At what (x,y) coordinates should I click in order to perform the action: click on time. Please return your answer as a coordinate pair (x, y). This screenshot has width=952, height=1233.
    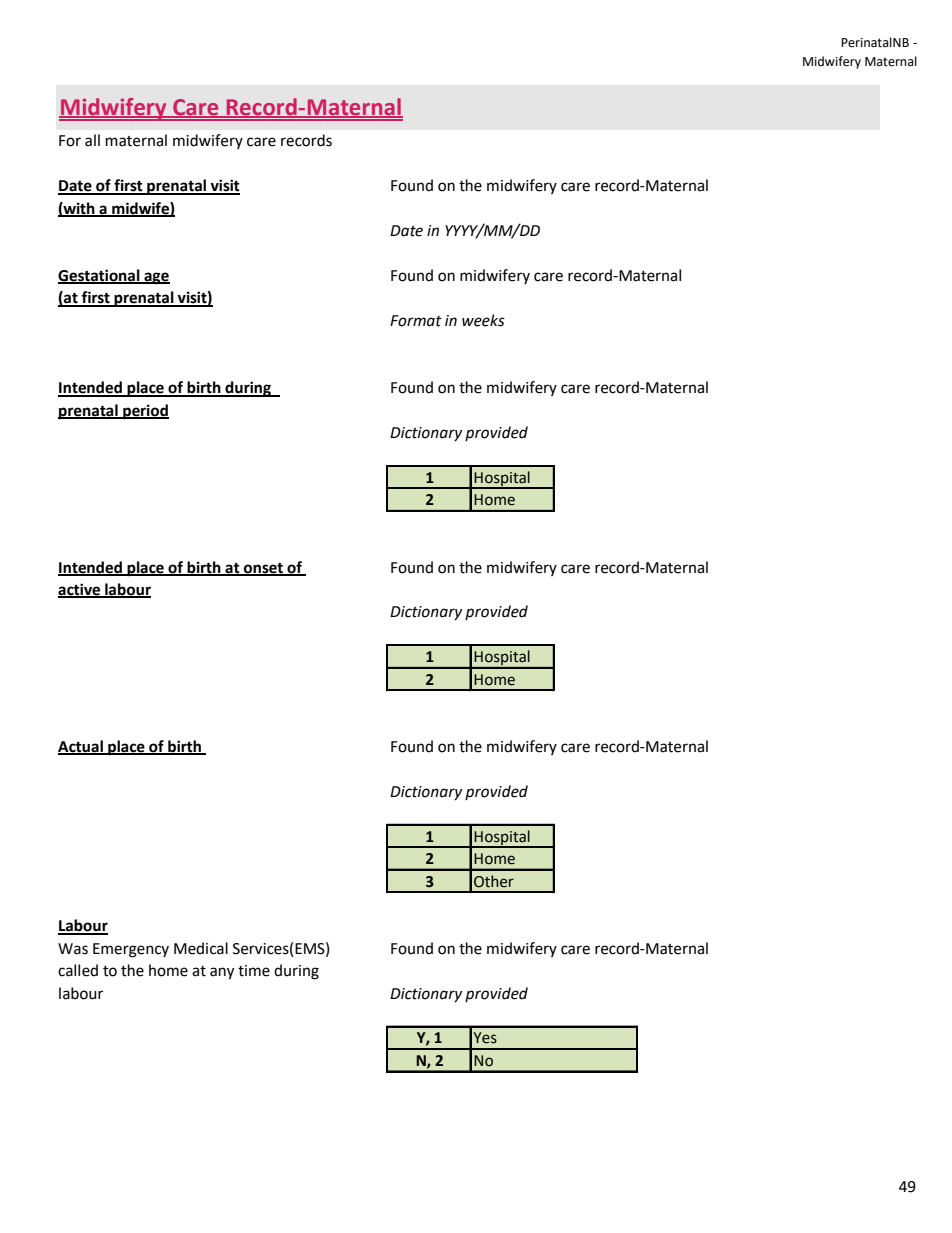
    Looking at the image, I should click on (254, 971).
